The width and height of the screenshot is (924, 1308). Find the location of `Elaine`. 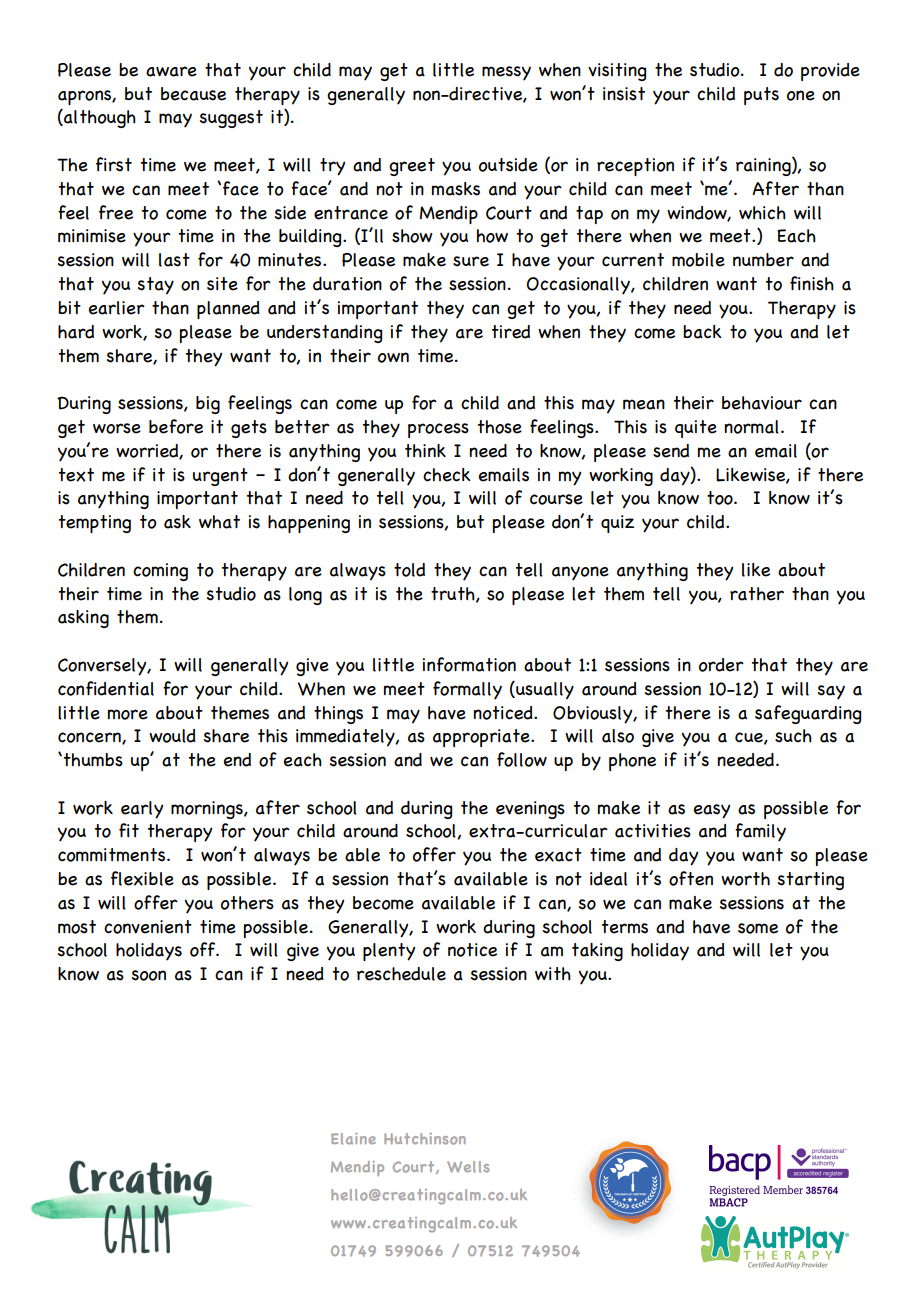

Elaine is located at coordinates (353, 1139).
